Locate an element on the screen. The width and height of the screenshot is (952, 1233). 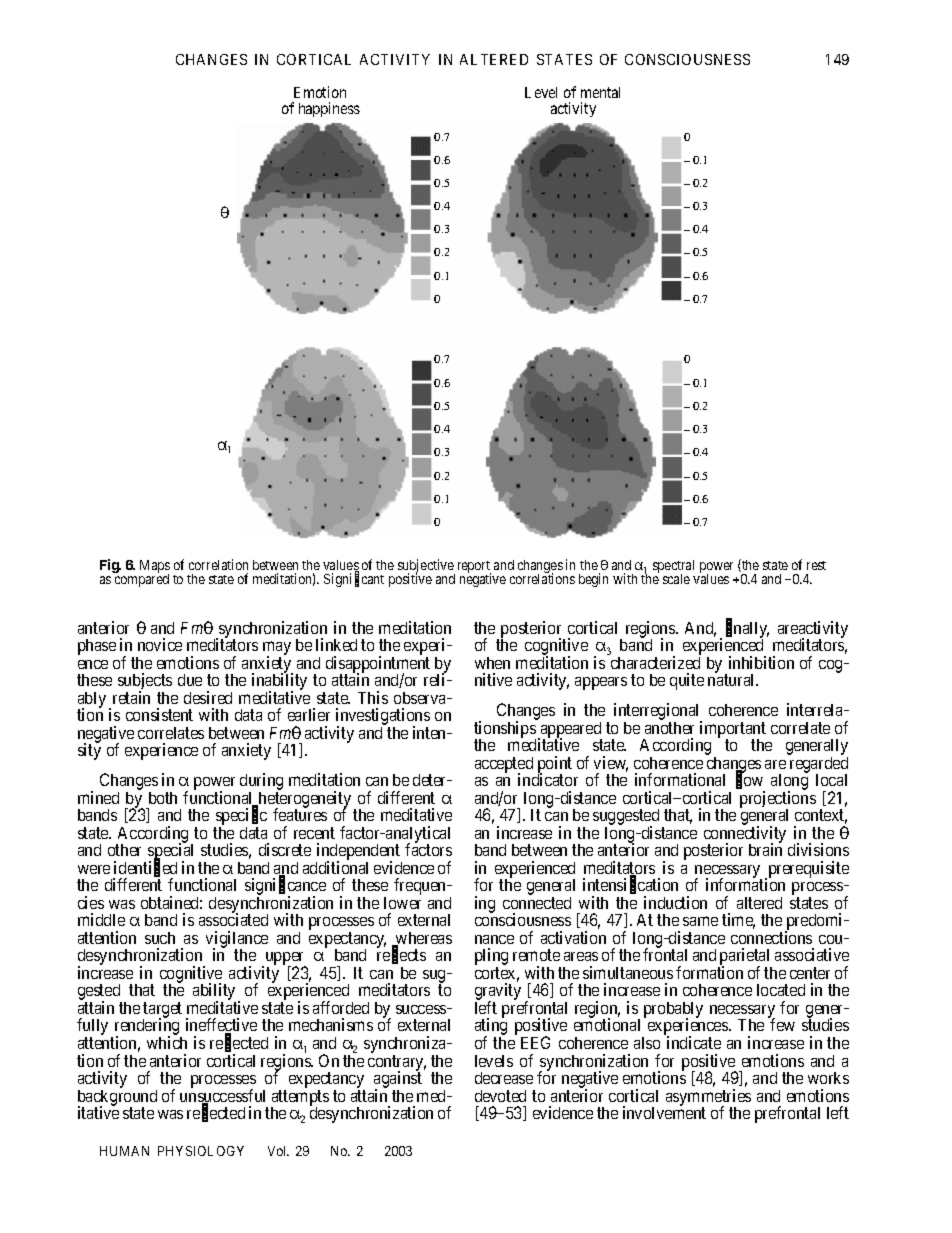
devoted is located at coordinates (500, 1096).
